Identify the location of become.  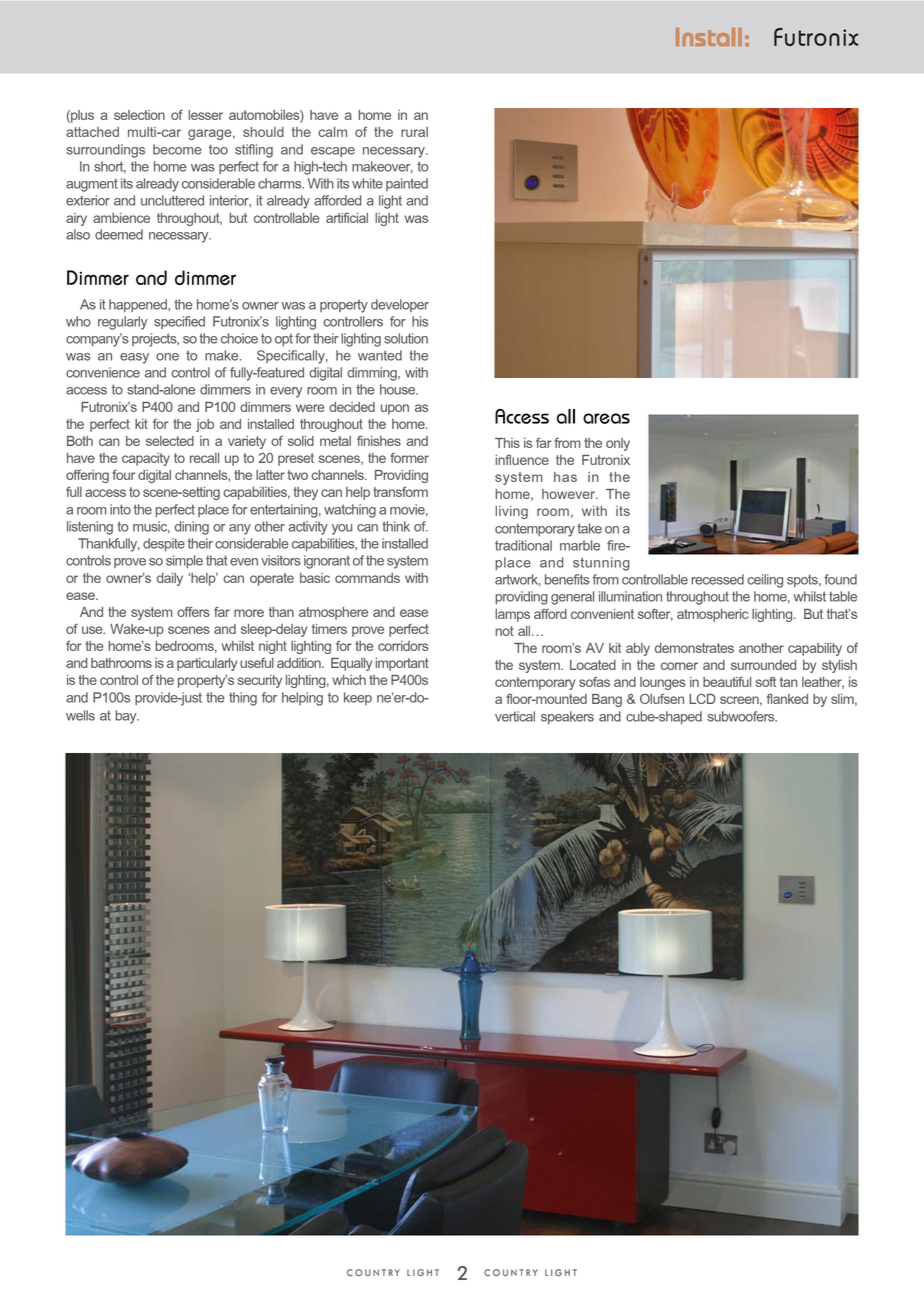
(177, 149).
